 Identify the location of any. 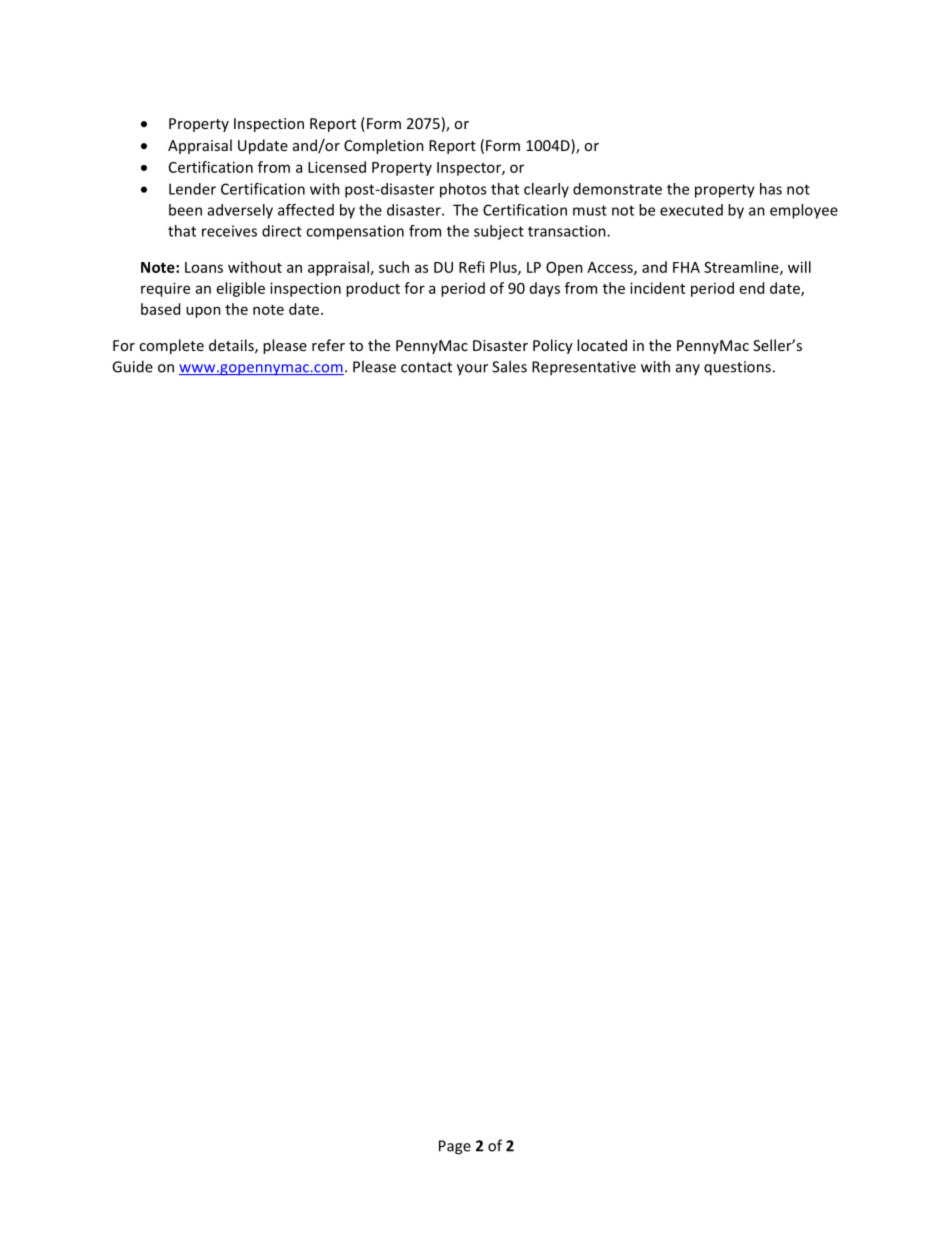
(688, 369).
